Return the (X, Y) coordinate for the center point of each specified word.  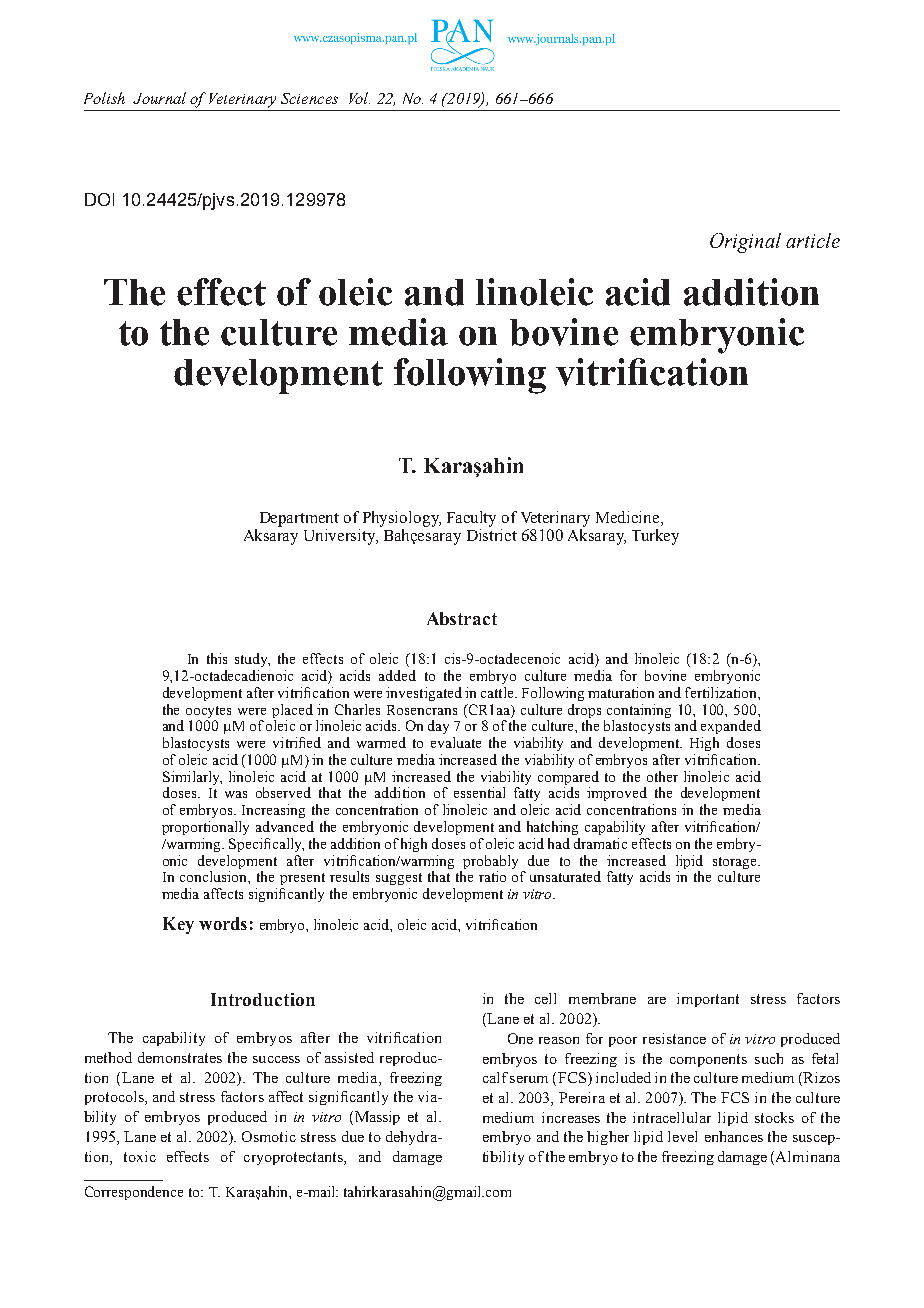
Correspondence (134, 1193)
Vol (359, 98)
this (217, 658)
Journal (159, 98)
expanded (731, 727)
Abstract (462, 618)
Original (745, 243)
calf (495, 1077)
